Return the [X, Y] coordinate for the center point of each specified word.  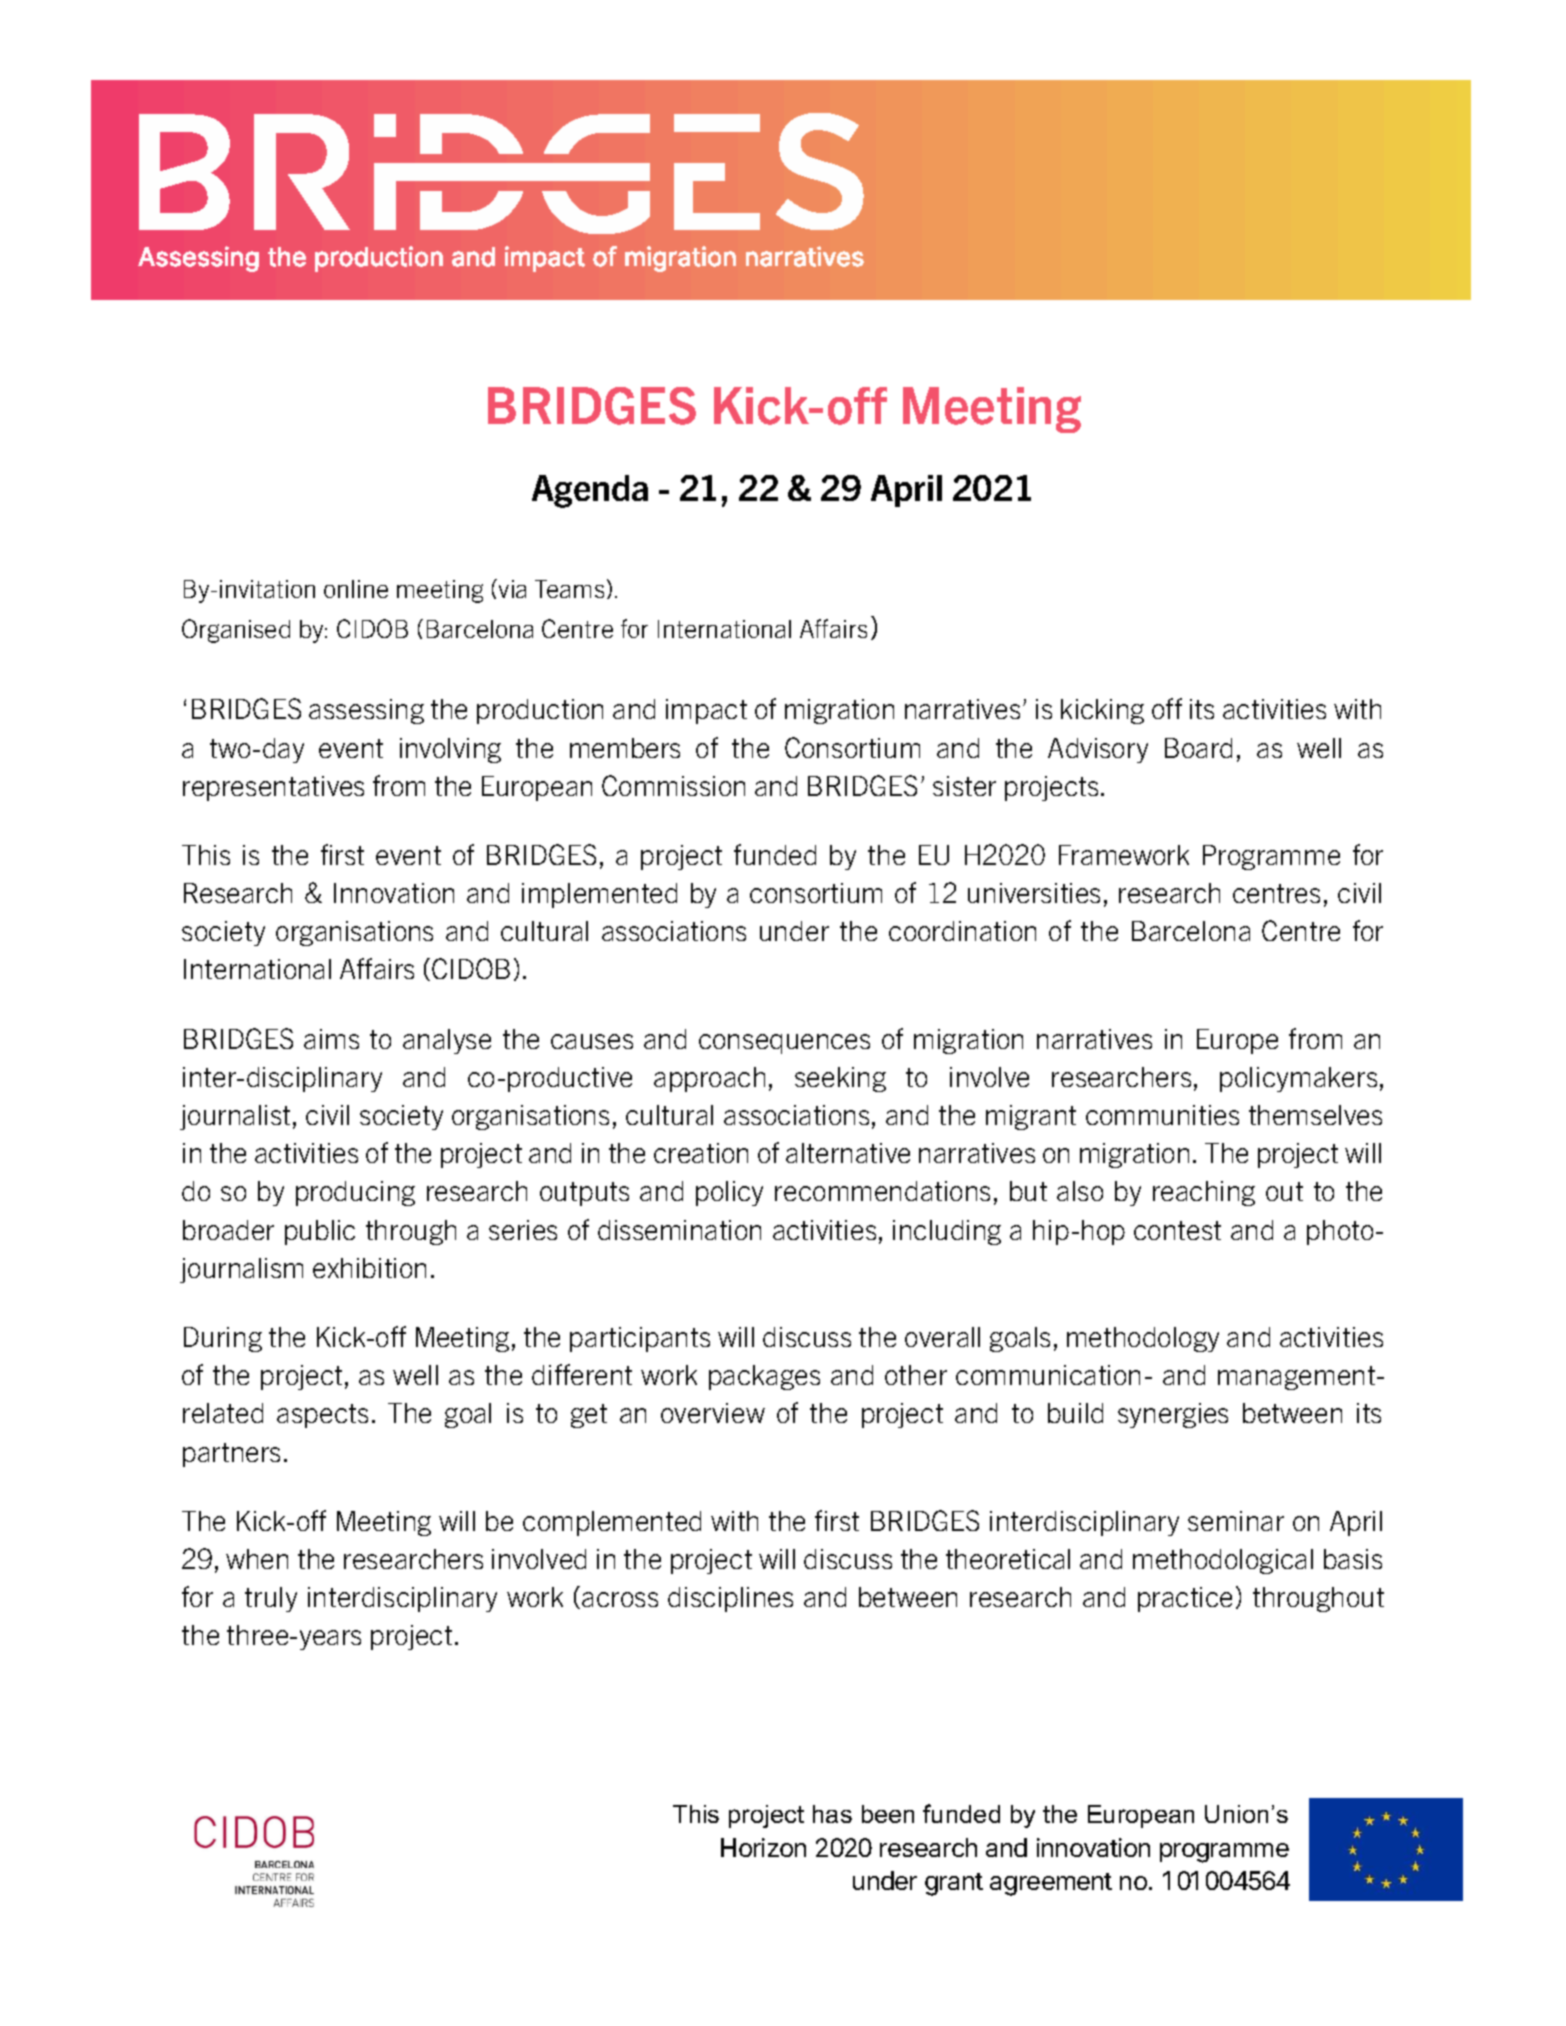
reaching [1204, 1193]
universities [1034, 893]
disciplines [730, 1599]
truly [271, 1599]
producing [355, 1193]
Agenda [590, 491]
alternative [848, 1153]
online [356, 589]
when [257, 1559]
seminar [1236, 1521]
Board [1198, 748]
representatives [273, 788]
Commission [673, 785]
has [832, 1814]
